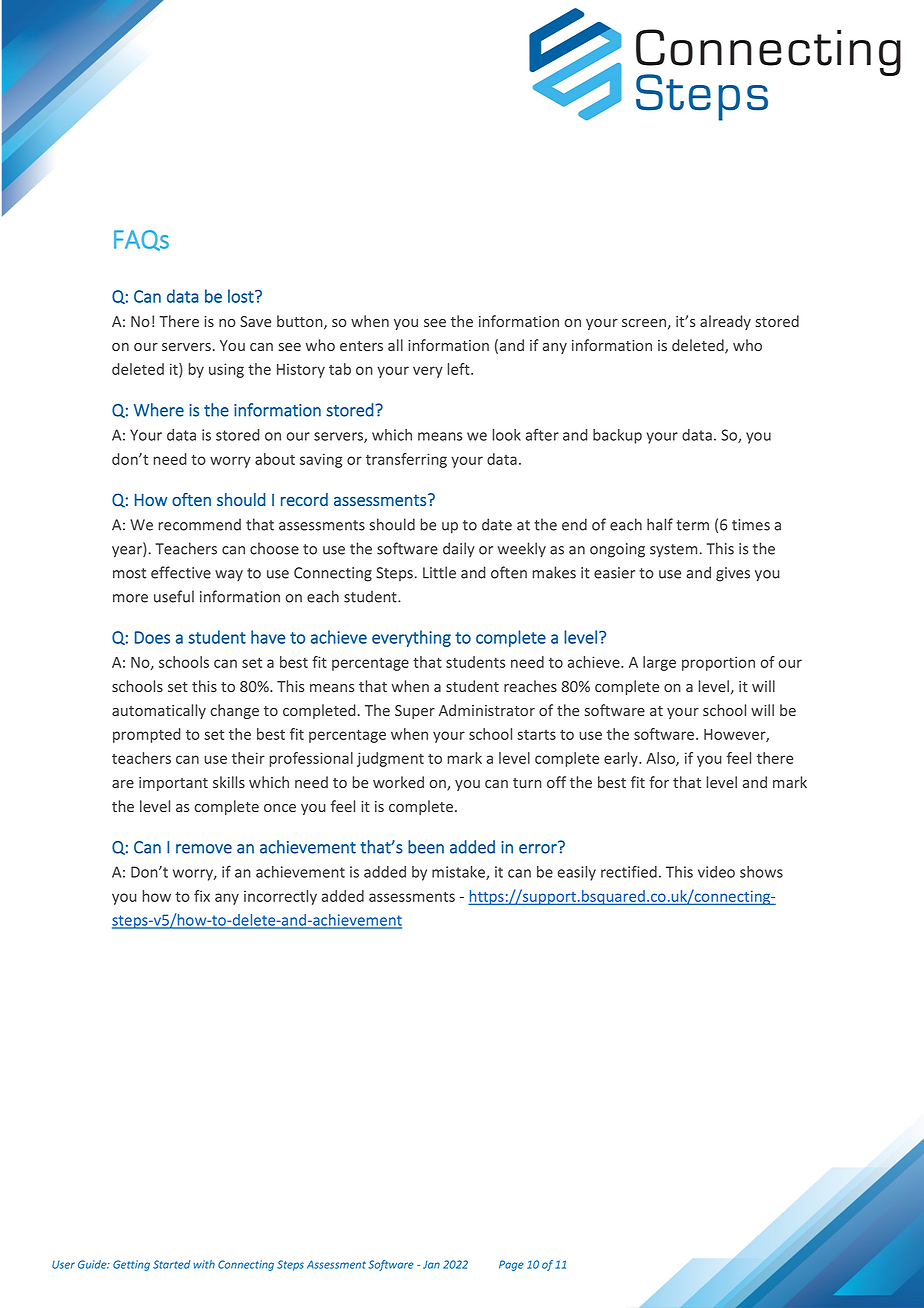 This screenshot has height=1308, width=924. I want to click on using, so click(226, 370).
